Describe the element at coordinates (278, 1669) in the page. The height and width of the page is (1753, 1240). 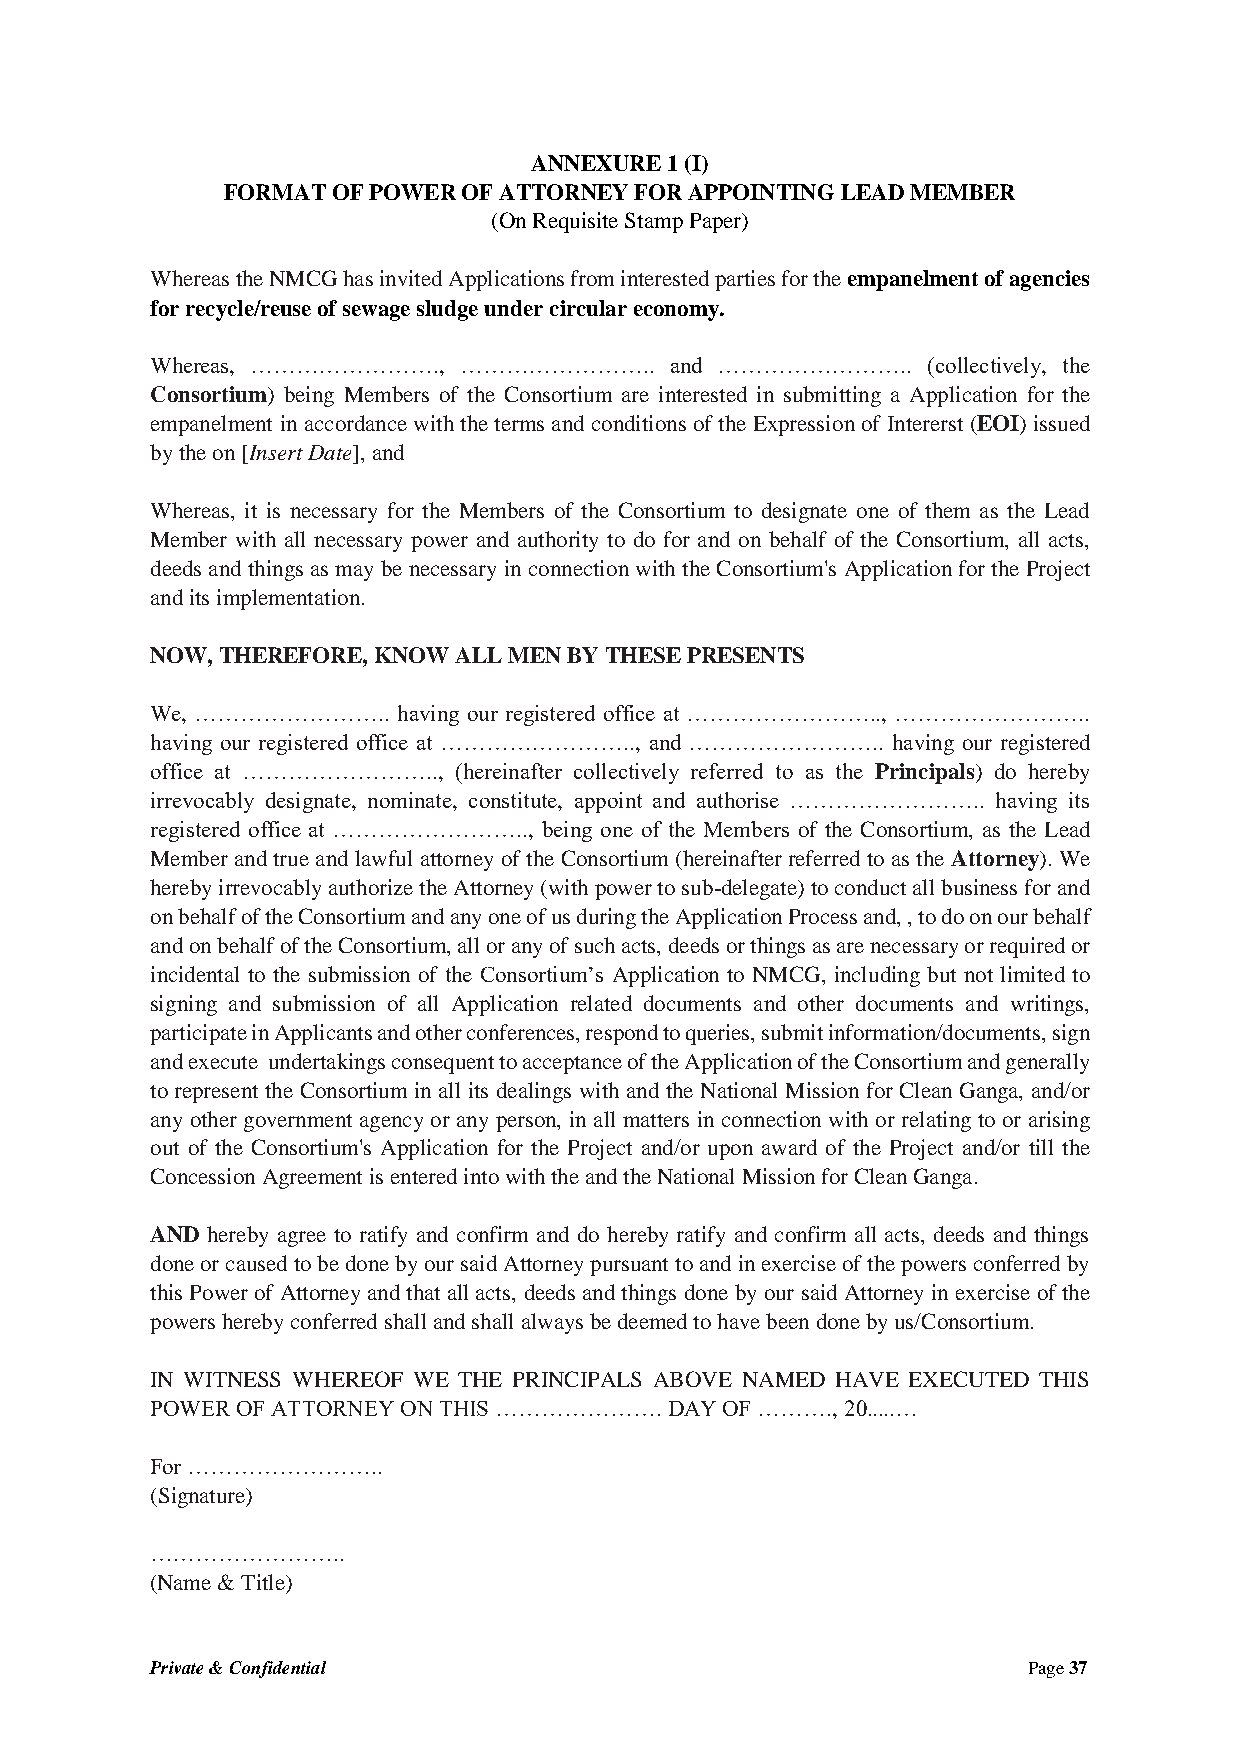
I see `Confidential` at that location.
